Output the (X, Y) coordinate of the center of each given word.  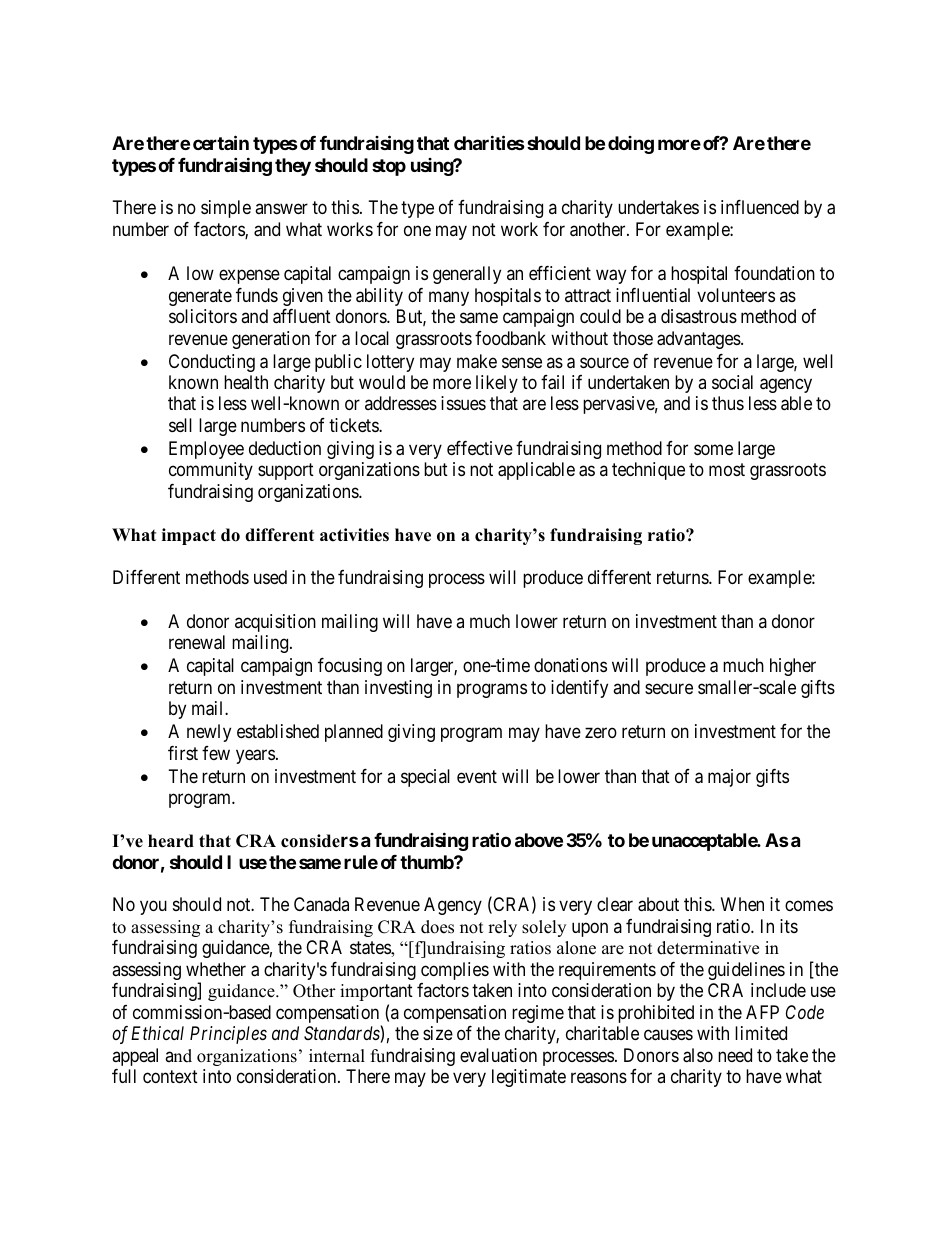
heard (171, 841)
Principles (228, 1035)
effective (480, 448)
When (742, 904)
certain (221, 142)
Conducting (212, 363)
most (727, 469)
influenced (760, 207)
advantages (699, 340)
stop (389, 167)
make (477, 361)
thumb (427, 862)
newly (209, 733)
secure (669, 688)
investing (398, 689)
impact (189, 536)
